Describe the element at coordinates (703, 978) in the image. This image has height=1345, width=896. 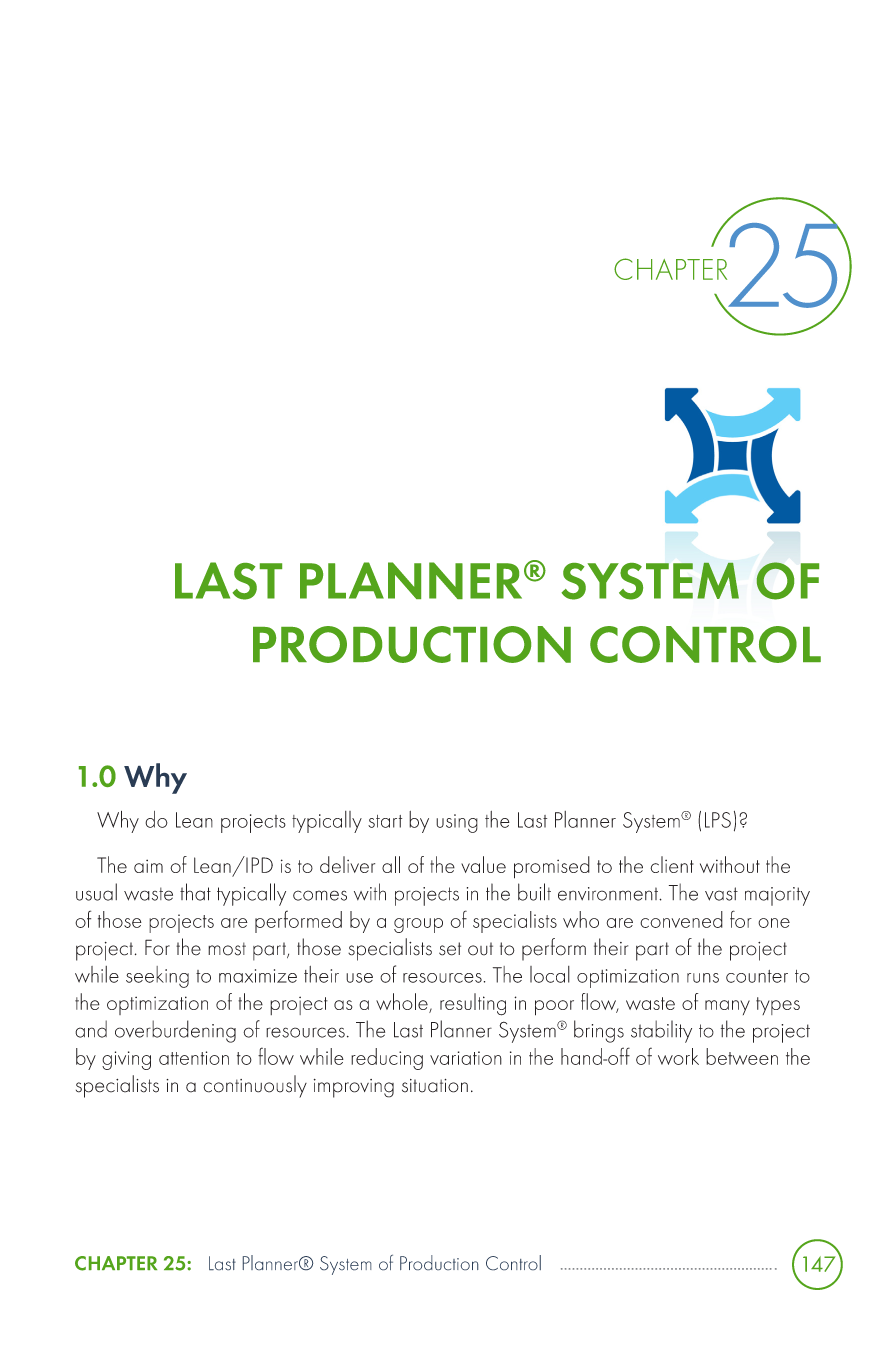
I see `runs` at that location.
